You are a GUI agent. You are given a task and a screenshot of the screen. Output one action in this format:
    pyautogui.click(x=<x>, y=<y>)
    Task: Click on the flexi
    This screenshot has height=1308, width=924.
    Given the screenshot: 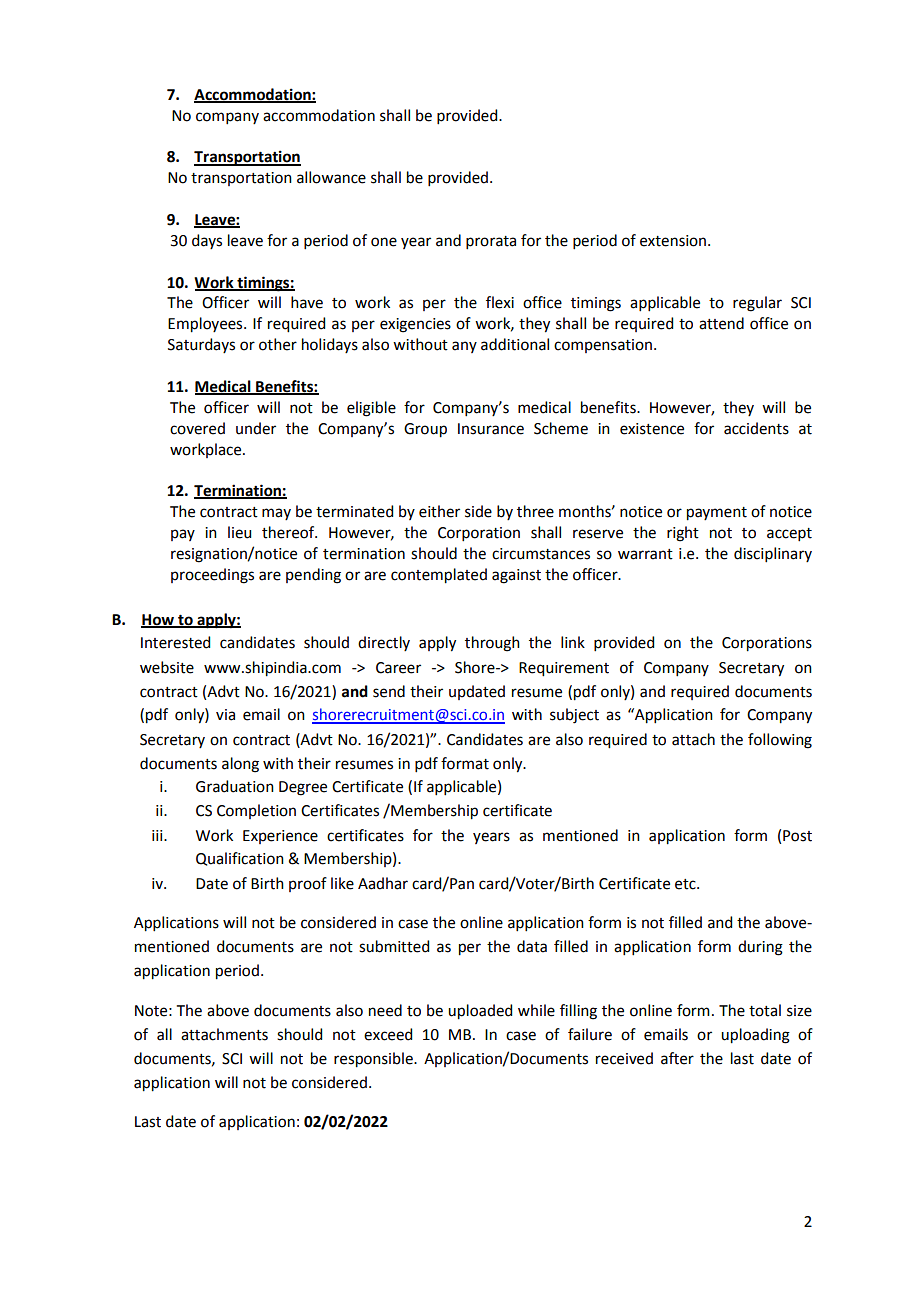 What is the action you would take?
    pyautogui.click(x=500, y=302)
